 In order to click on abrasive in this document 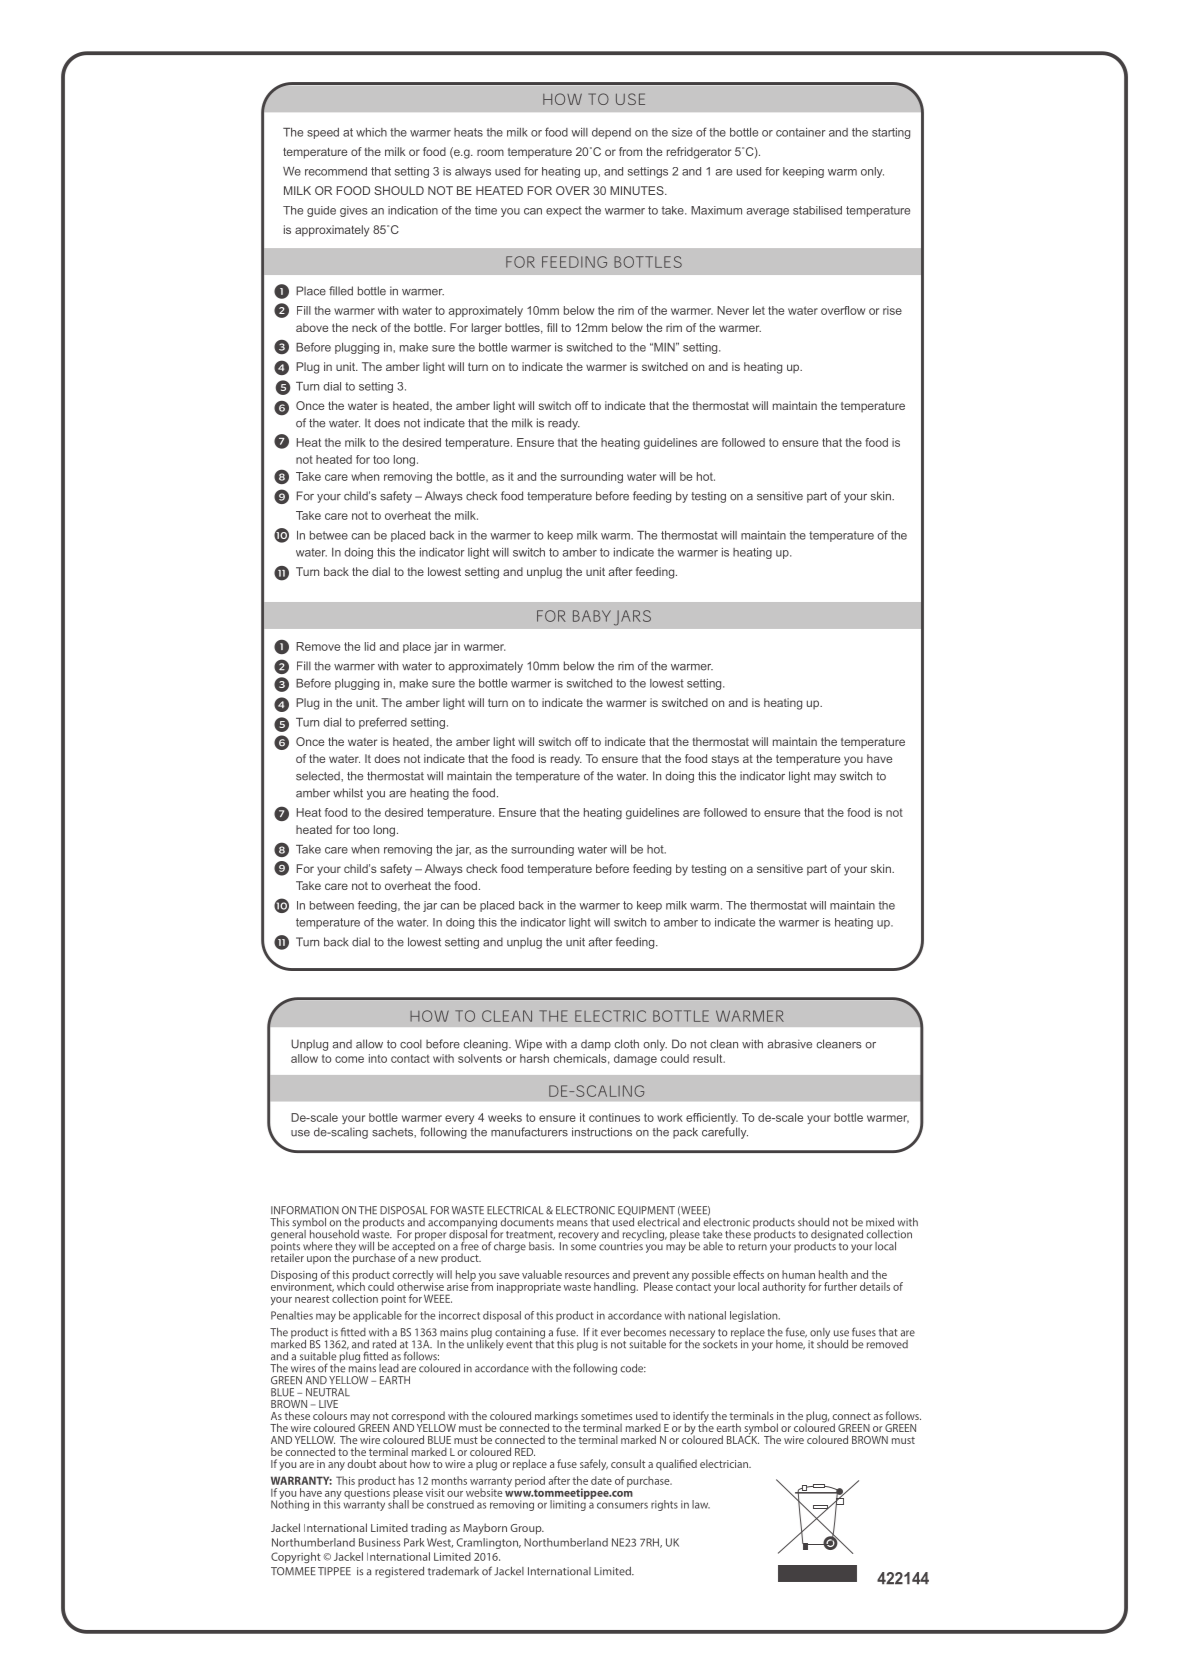, I will do `click(789, 1044)`.
